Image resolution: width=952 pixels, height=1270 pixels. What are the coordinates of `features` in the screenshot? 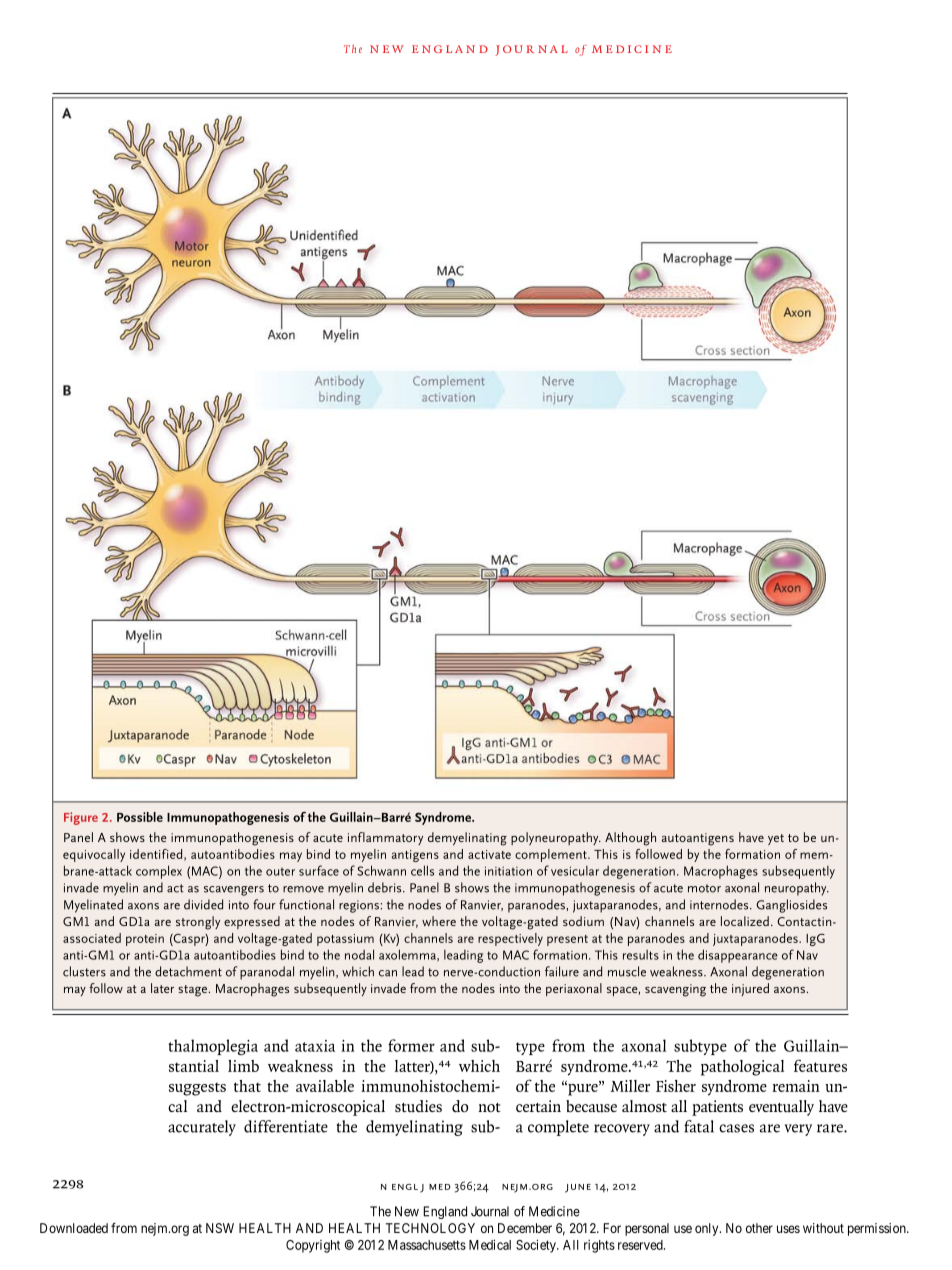 It's located at (820, 1065).
